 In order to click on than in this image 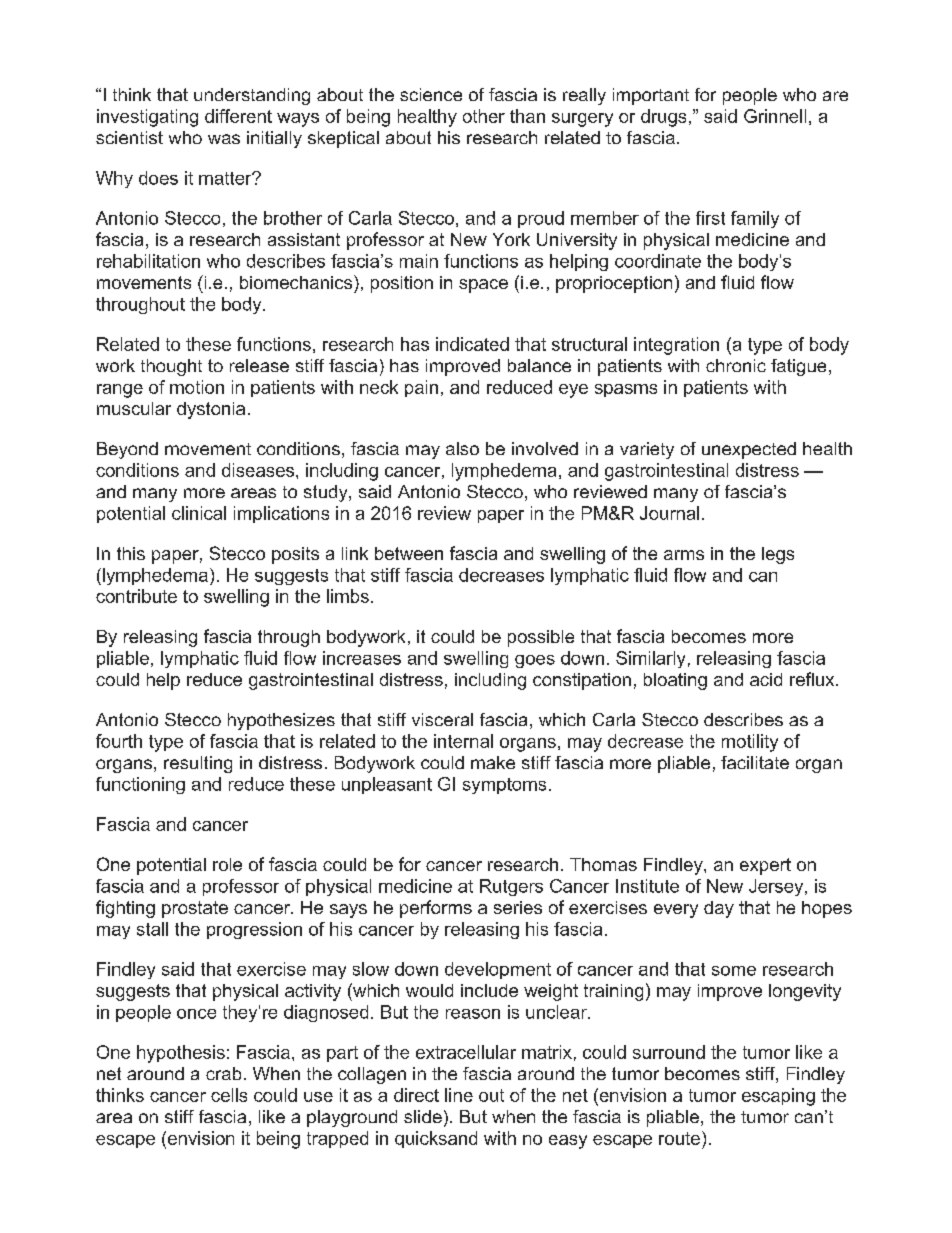, I will do `click(527, 116)`.
